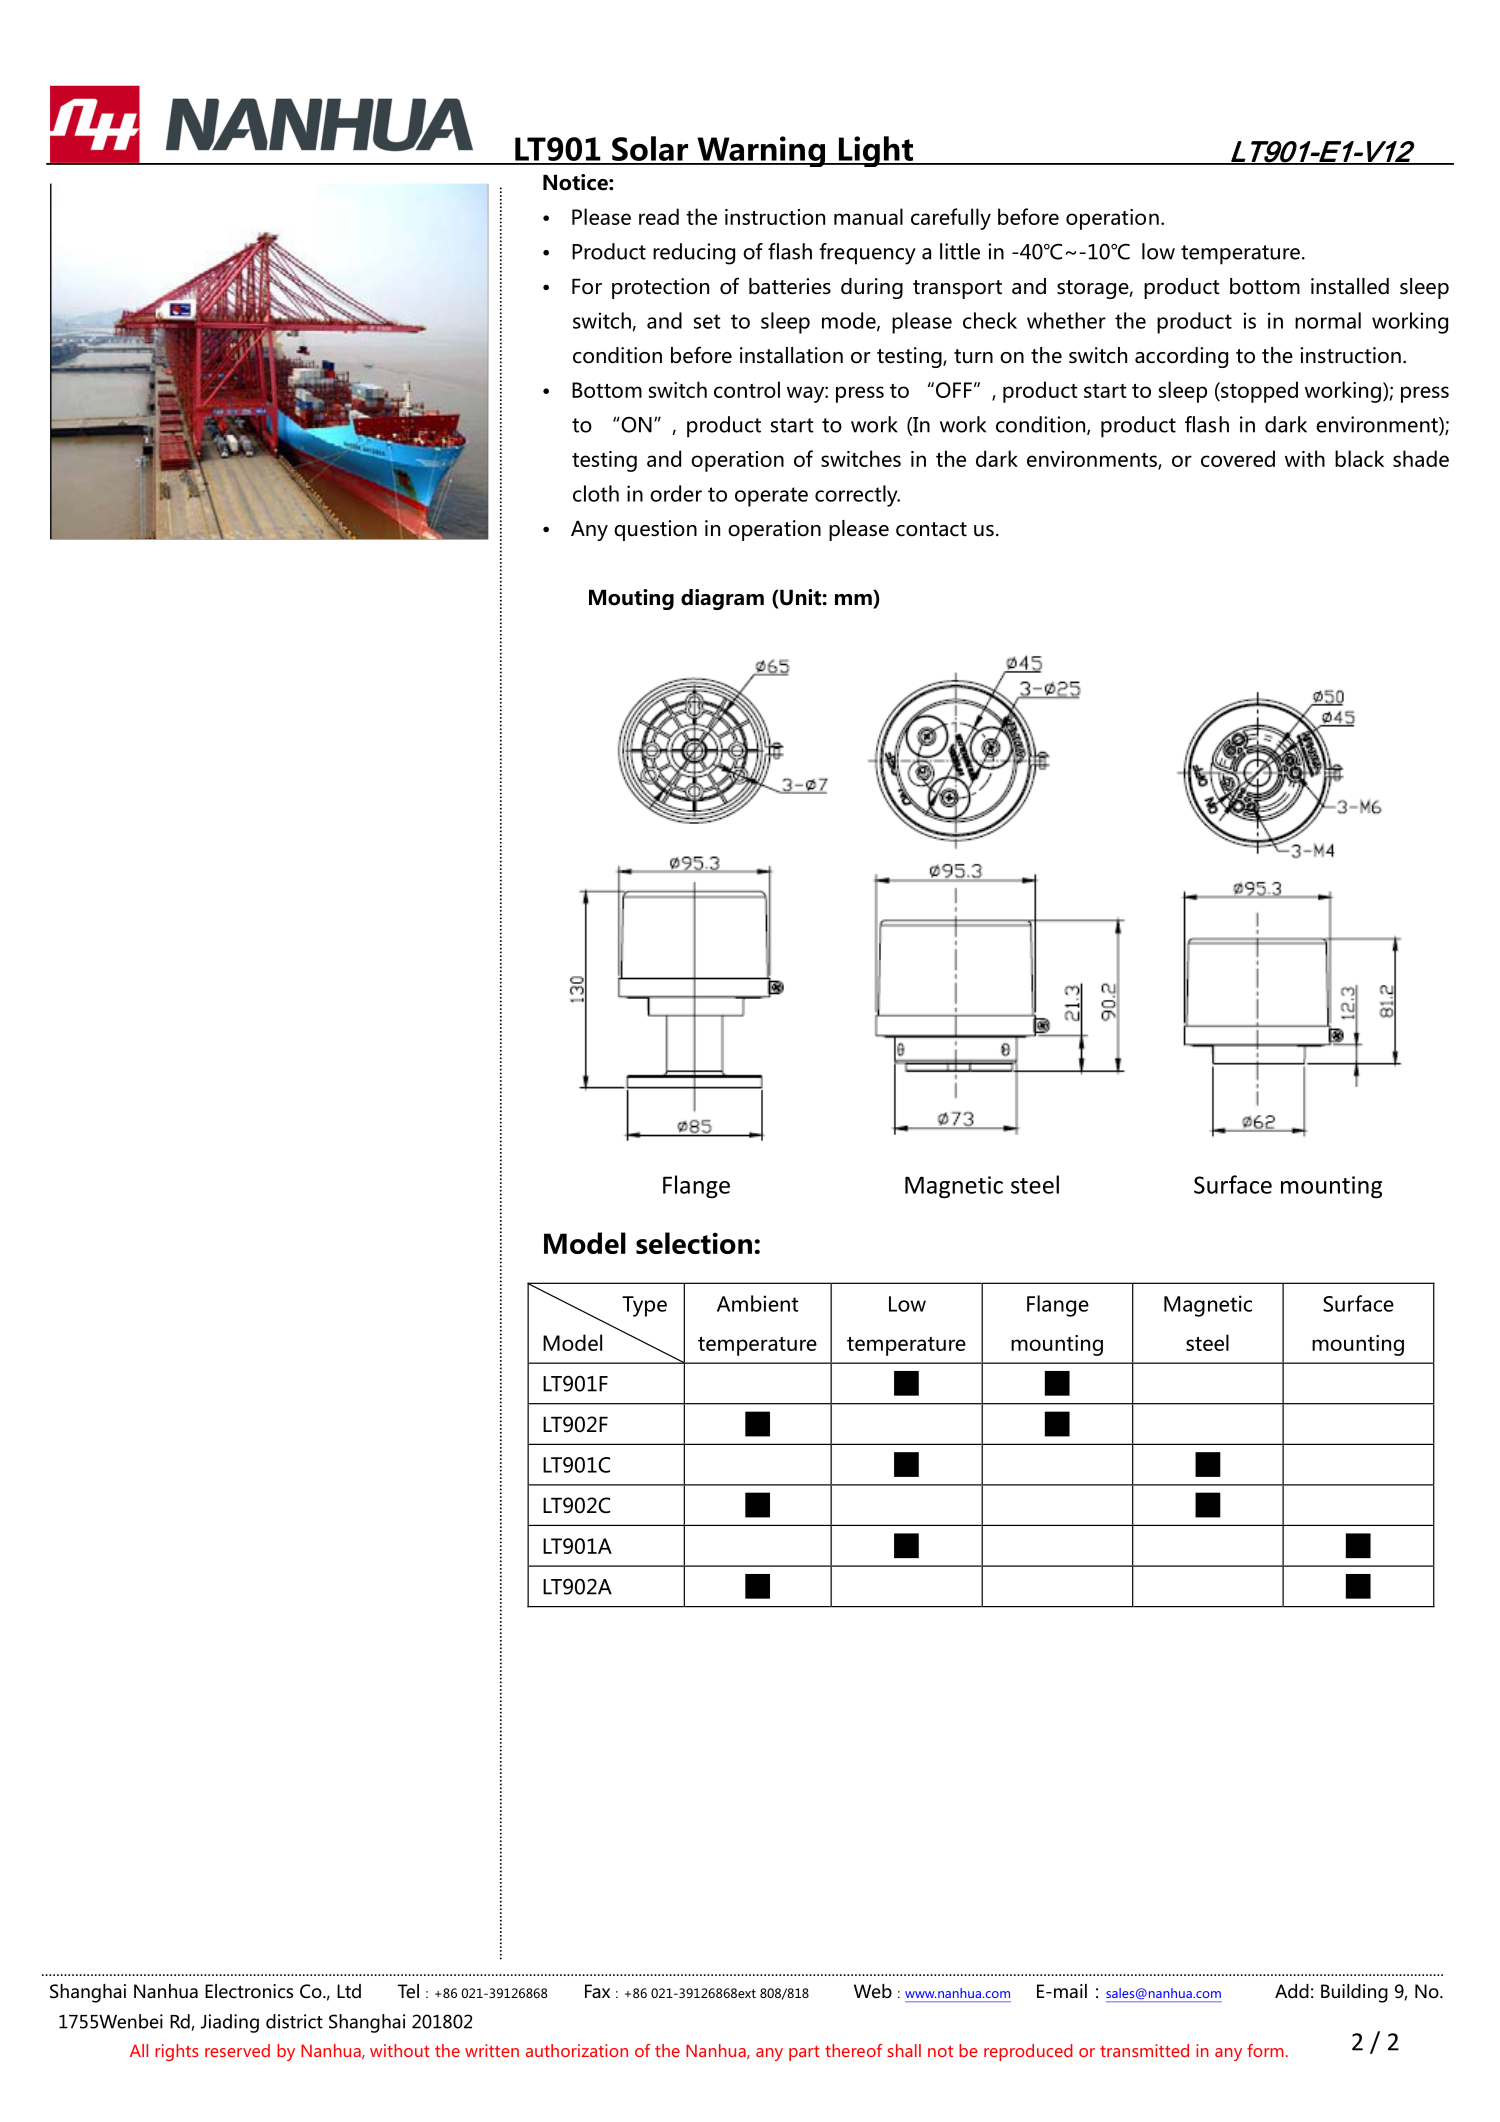  I want to click on installed, so click(1350, 286).
